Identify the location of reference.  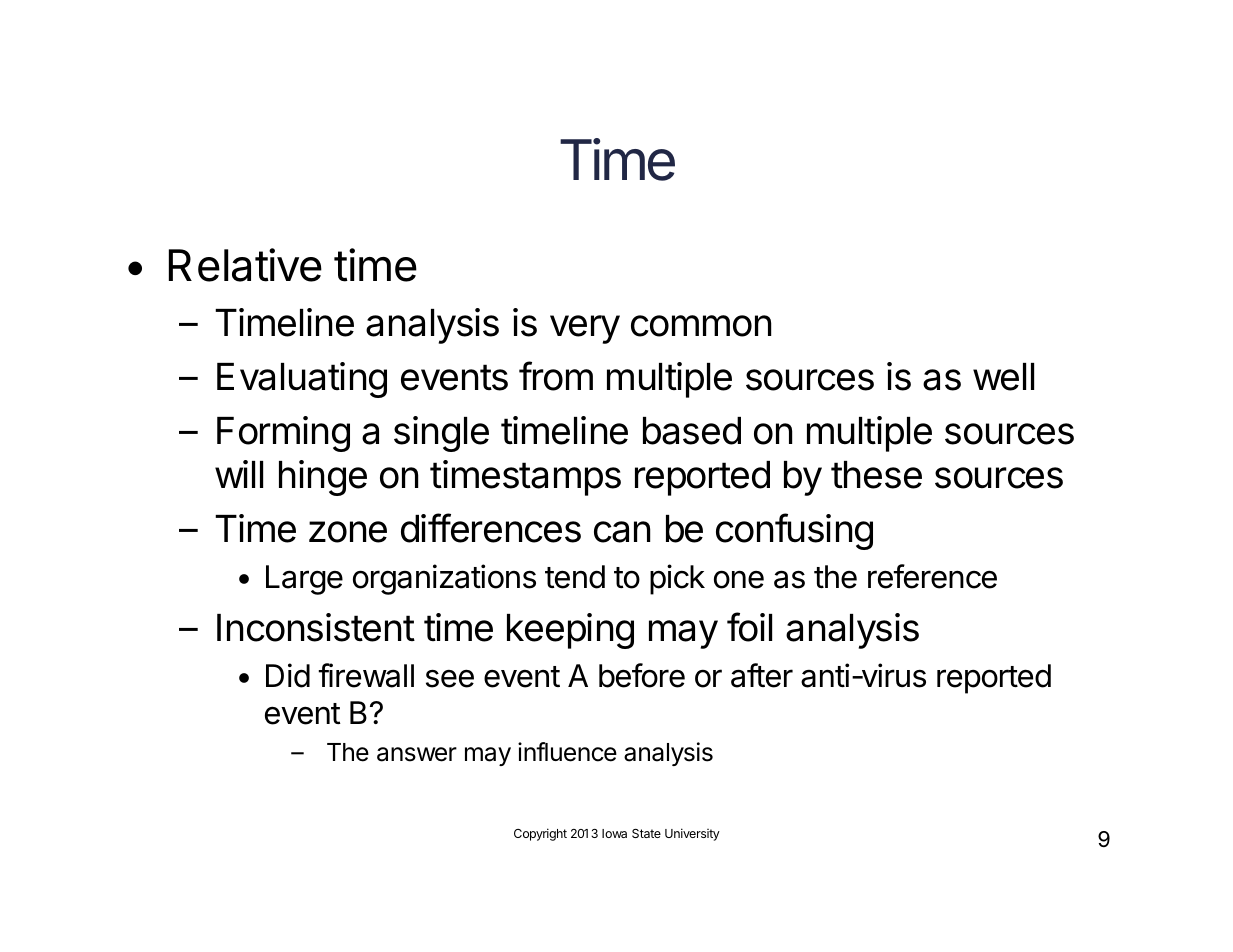
(932, 576).
